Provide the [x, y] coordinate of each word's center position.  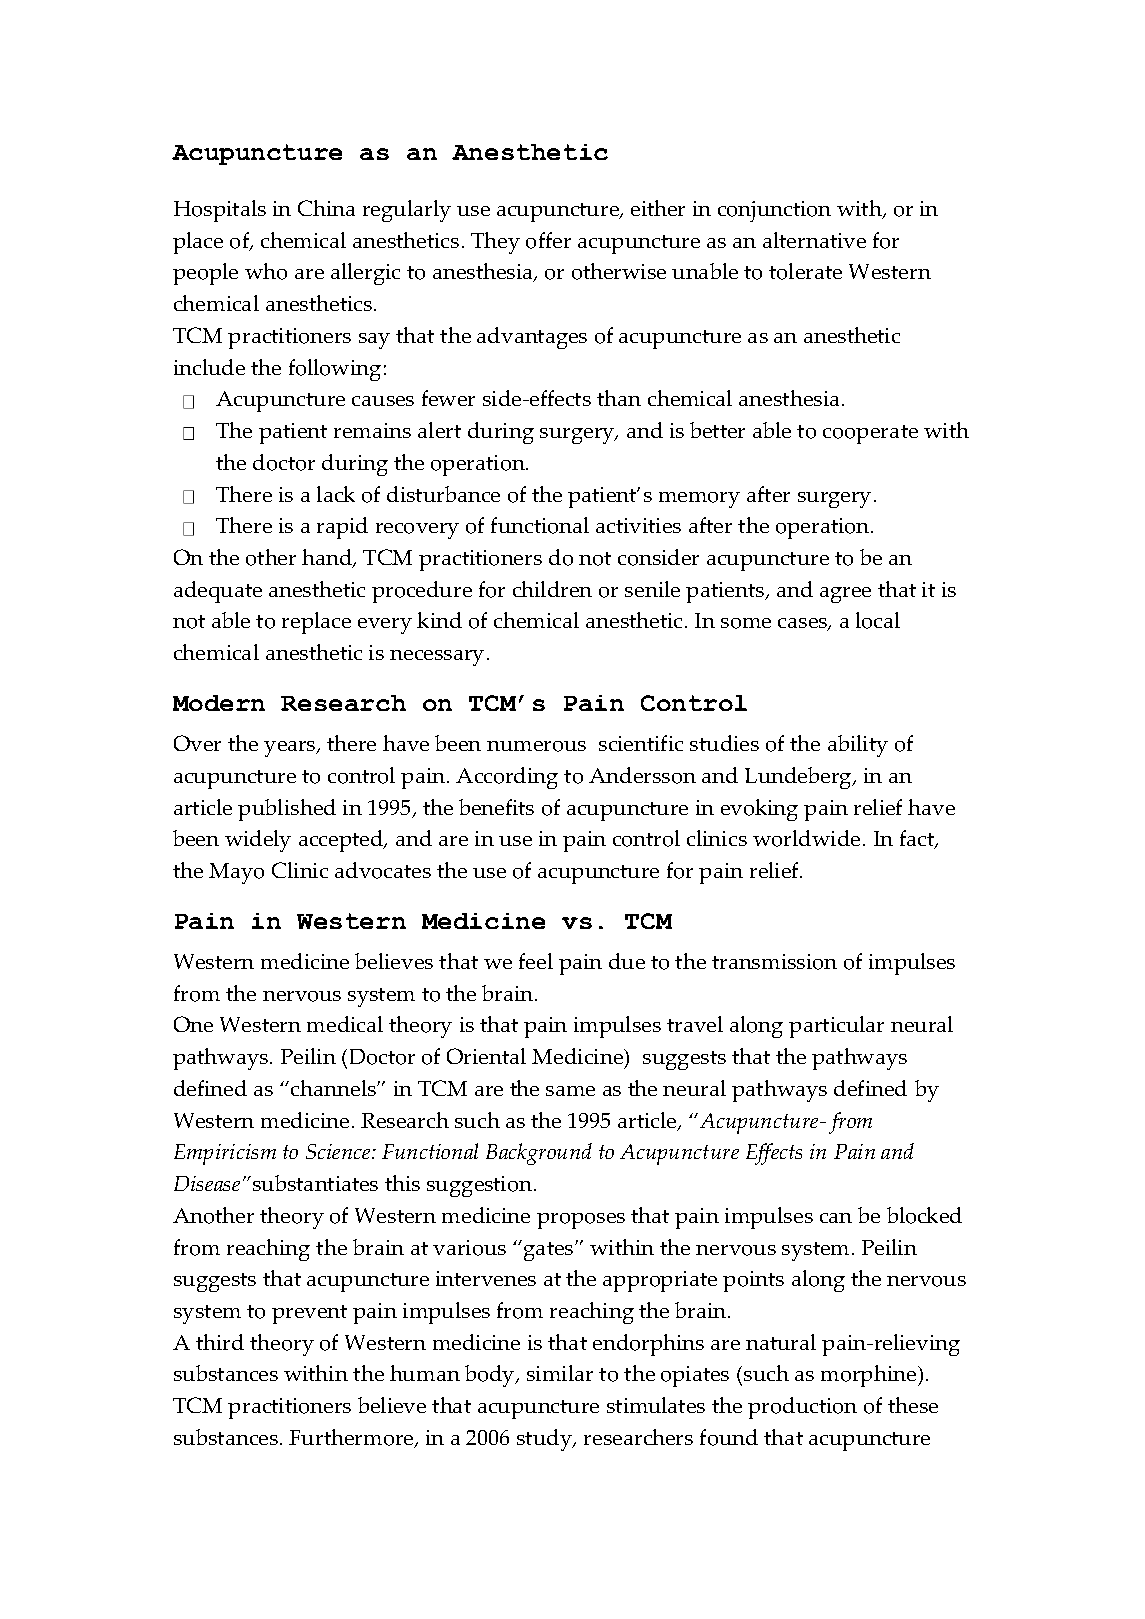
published [287, 810]
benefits [496, 807]
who [266, 271]
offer [548, 240]
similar [560, 1373]
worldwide [806, 838]
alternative [814, 240]
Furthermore [352, 1438]
